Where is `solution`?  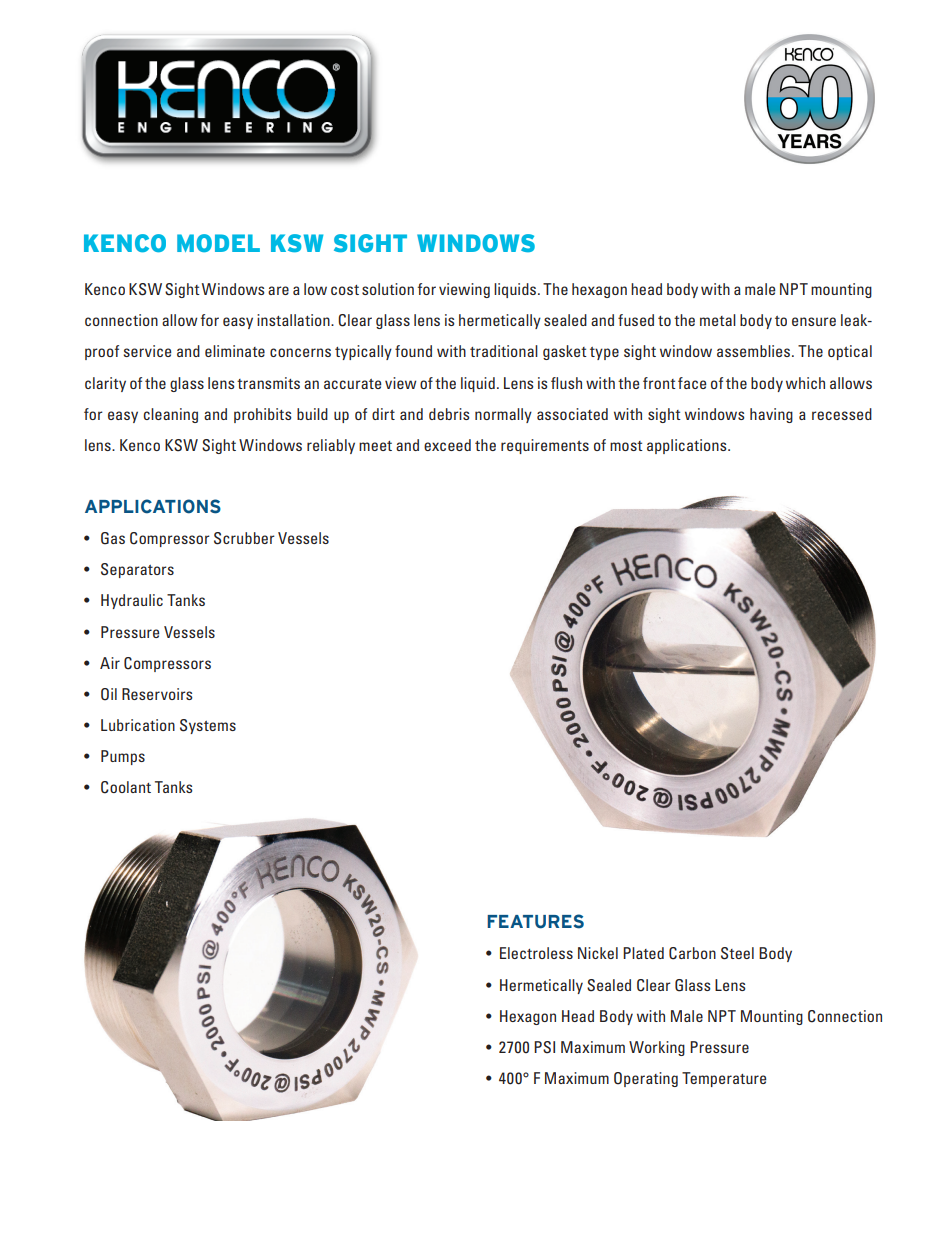 solution is located at coordinates (388, 289).
